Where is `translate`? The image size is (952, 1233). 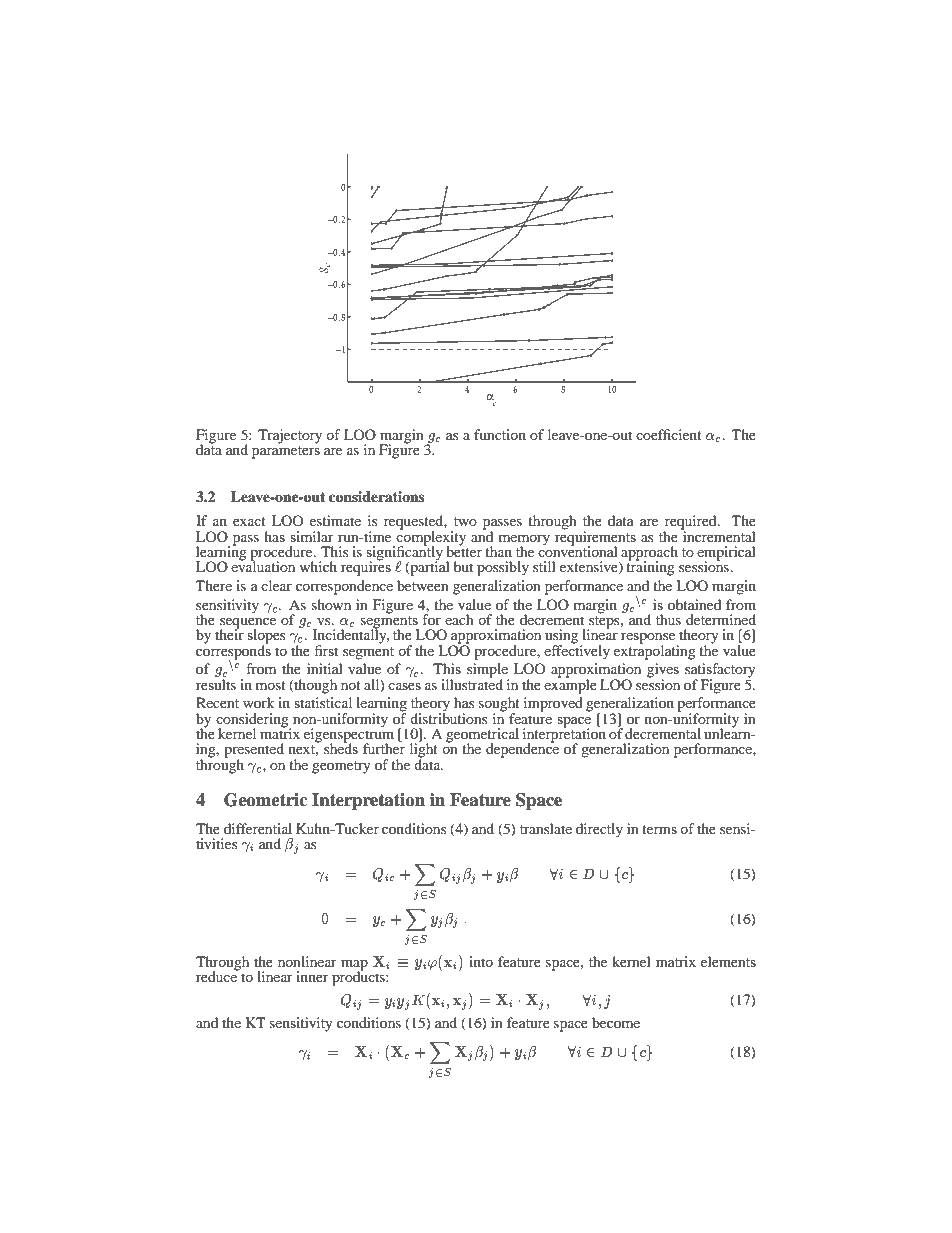
translate is located at coordinates (546, 828).
